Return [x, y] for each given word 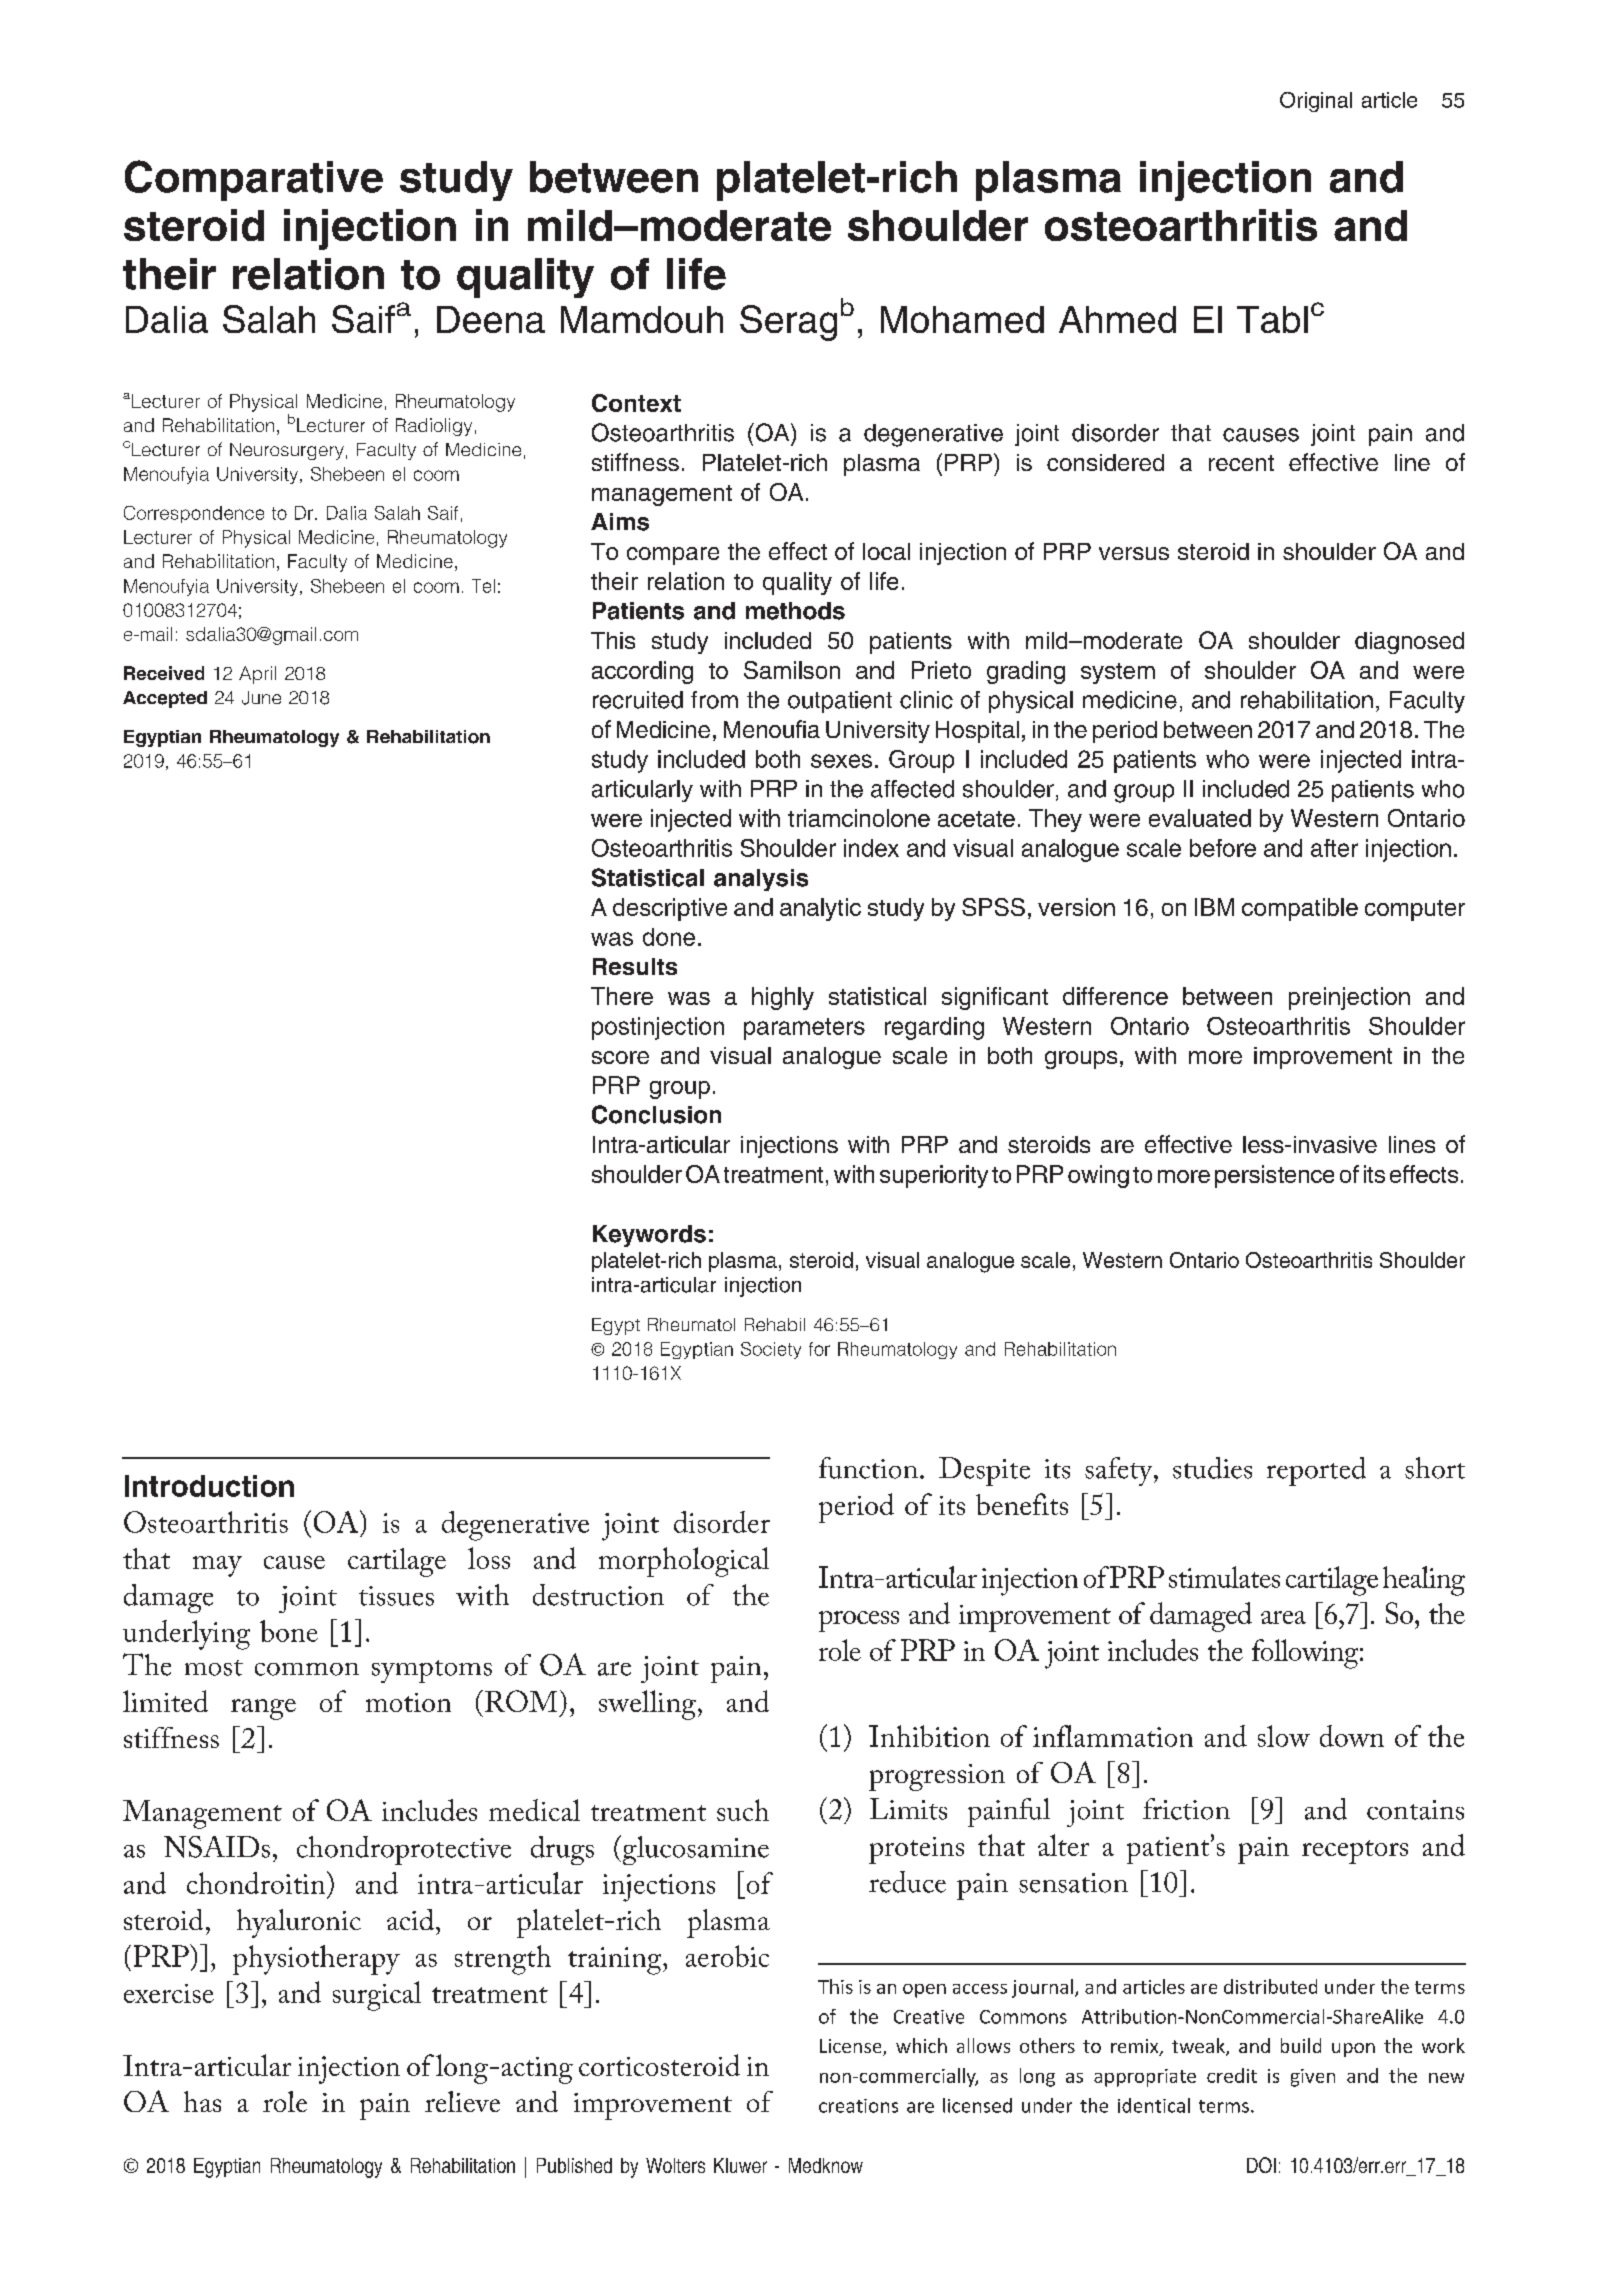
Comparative [254, 180]
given [1313, 2078]
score [620, 1057]
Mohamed [962, 319]
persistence [1274, 1176]
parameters [804, 1029]
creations [858, 2106]
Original [1316, 102]
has [202, 2101]
